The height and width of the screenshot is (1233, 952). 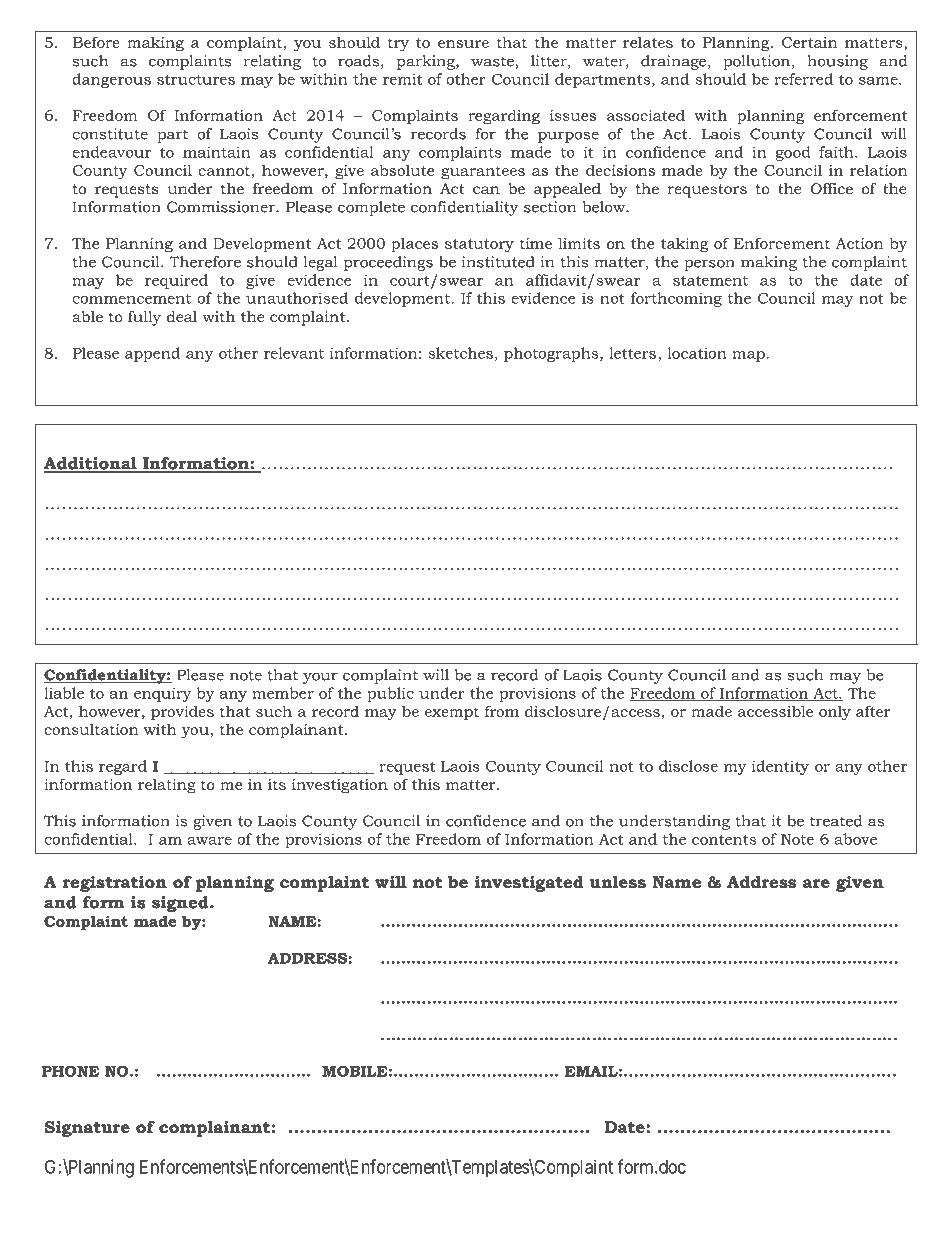 What do you see at coordinates (803, 79) in the screenshot?
I see `referred` at bounding box center [803, 79].
